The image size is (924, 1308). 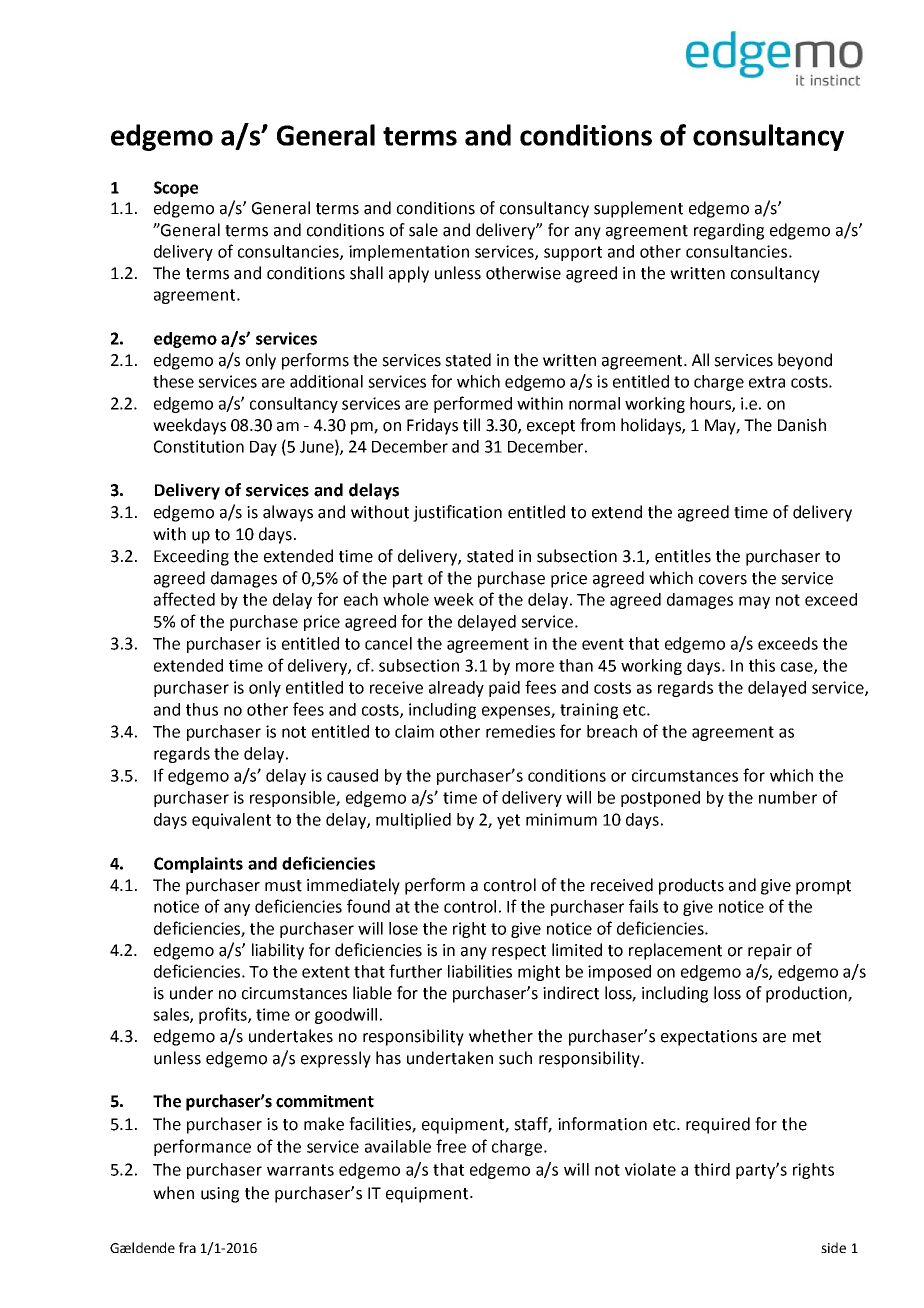 What do you see at coordinates (712, 1169) in the image?
I see `third` at bounding box center [712, 1169].
